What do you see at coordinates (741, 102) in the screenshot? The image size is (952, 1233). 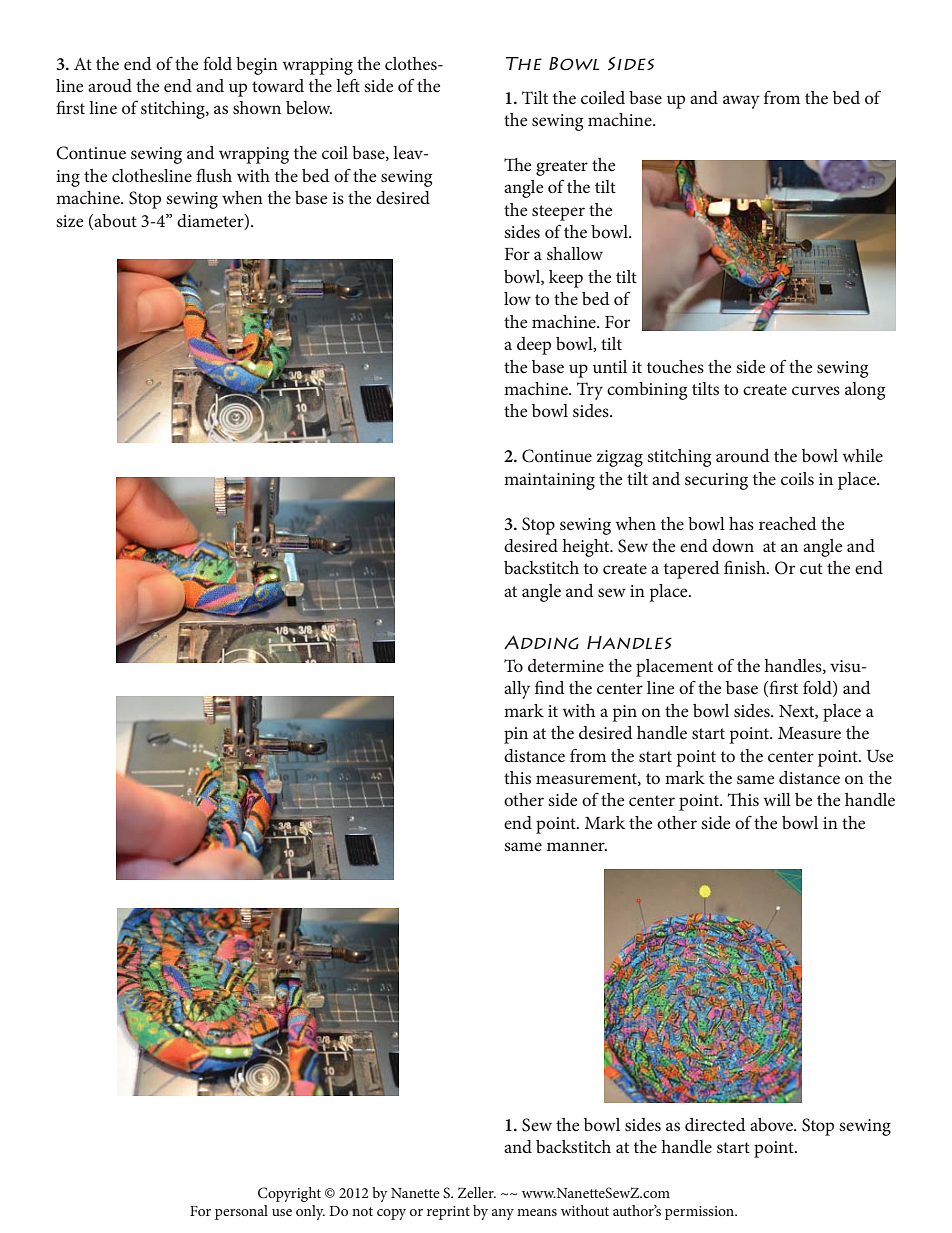 I see `away` at bounding box center [741, 102].
